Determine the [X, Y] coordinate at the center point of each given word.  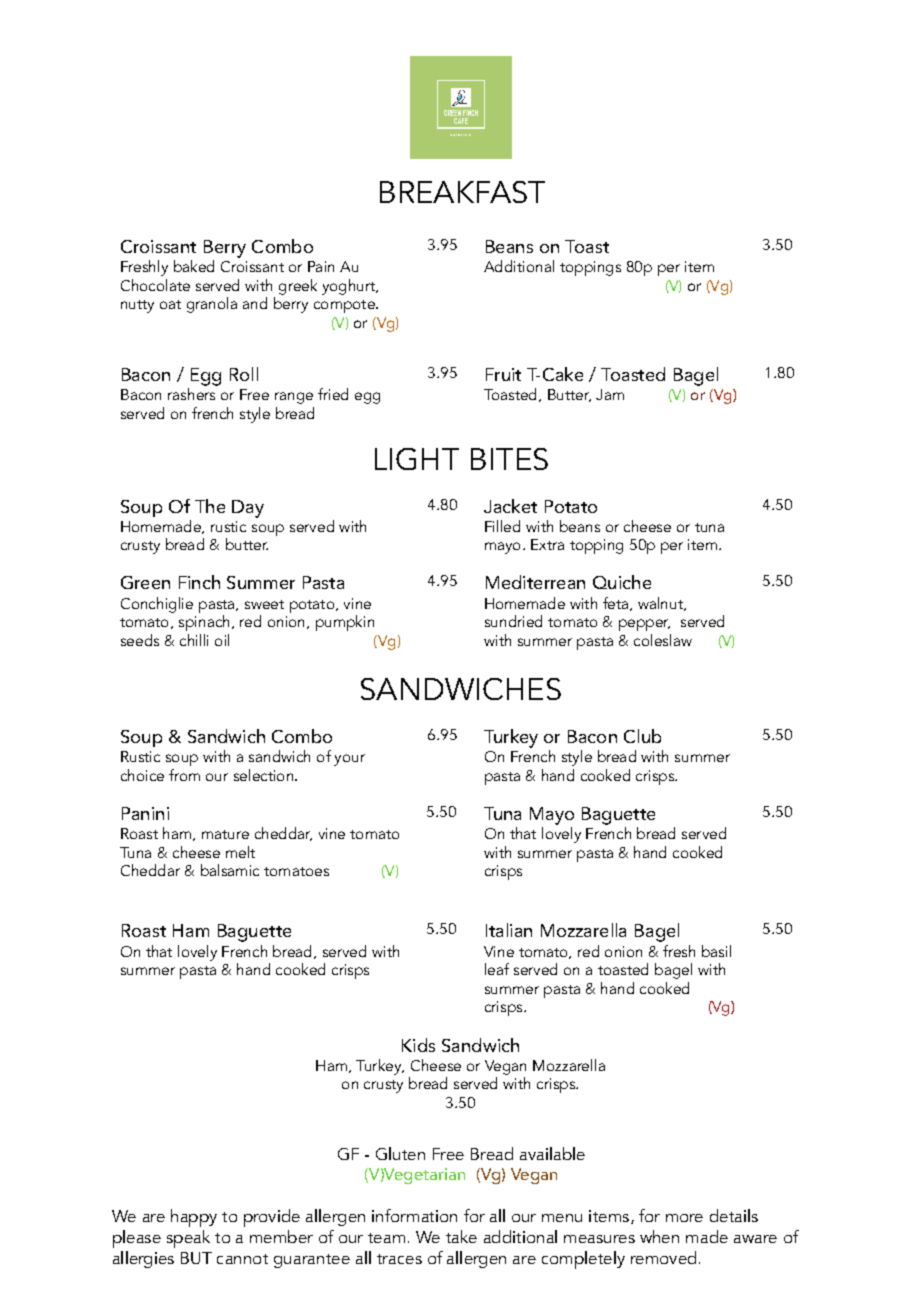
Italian [509, 930]
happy [194, 1218]
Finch [199, 582]
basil [716, 951]
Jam [610, 394]
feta [615, 603]
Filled [502, 526]
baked [194, 266]
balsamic [230, 870]
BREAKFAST [462, 192]
